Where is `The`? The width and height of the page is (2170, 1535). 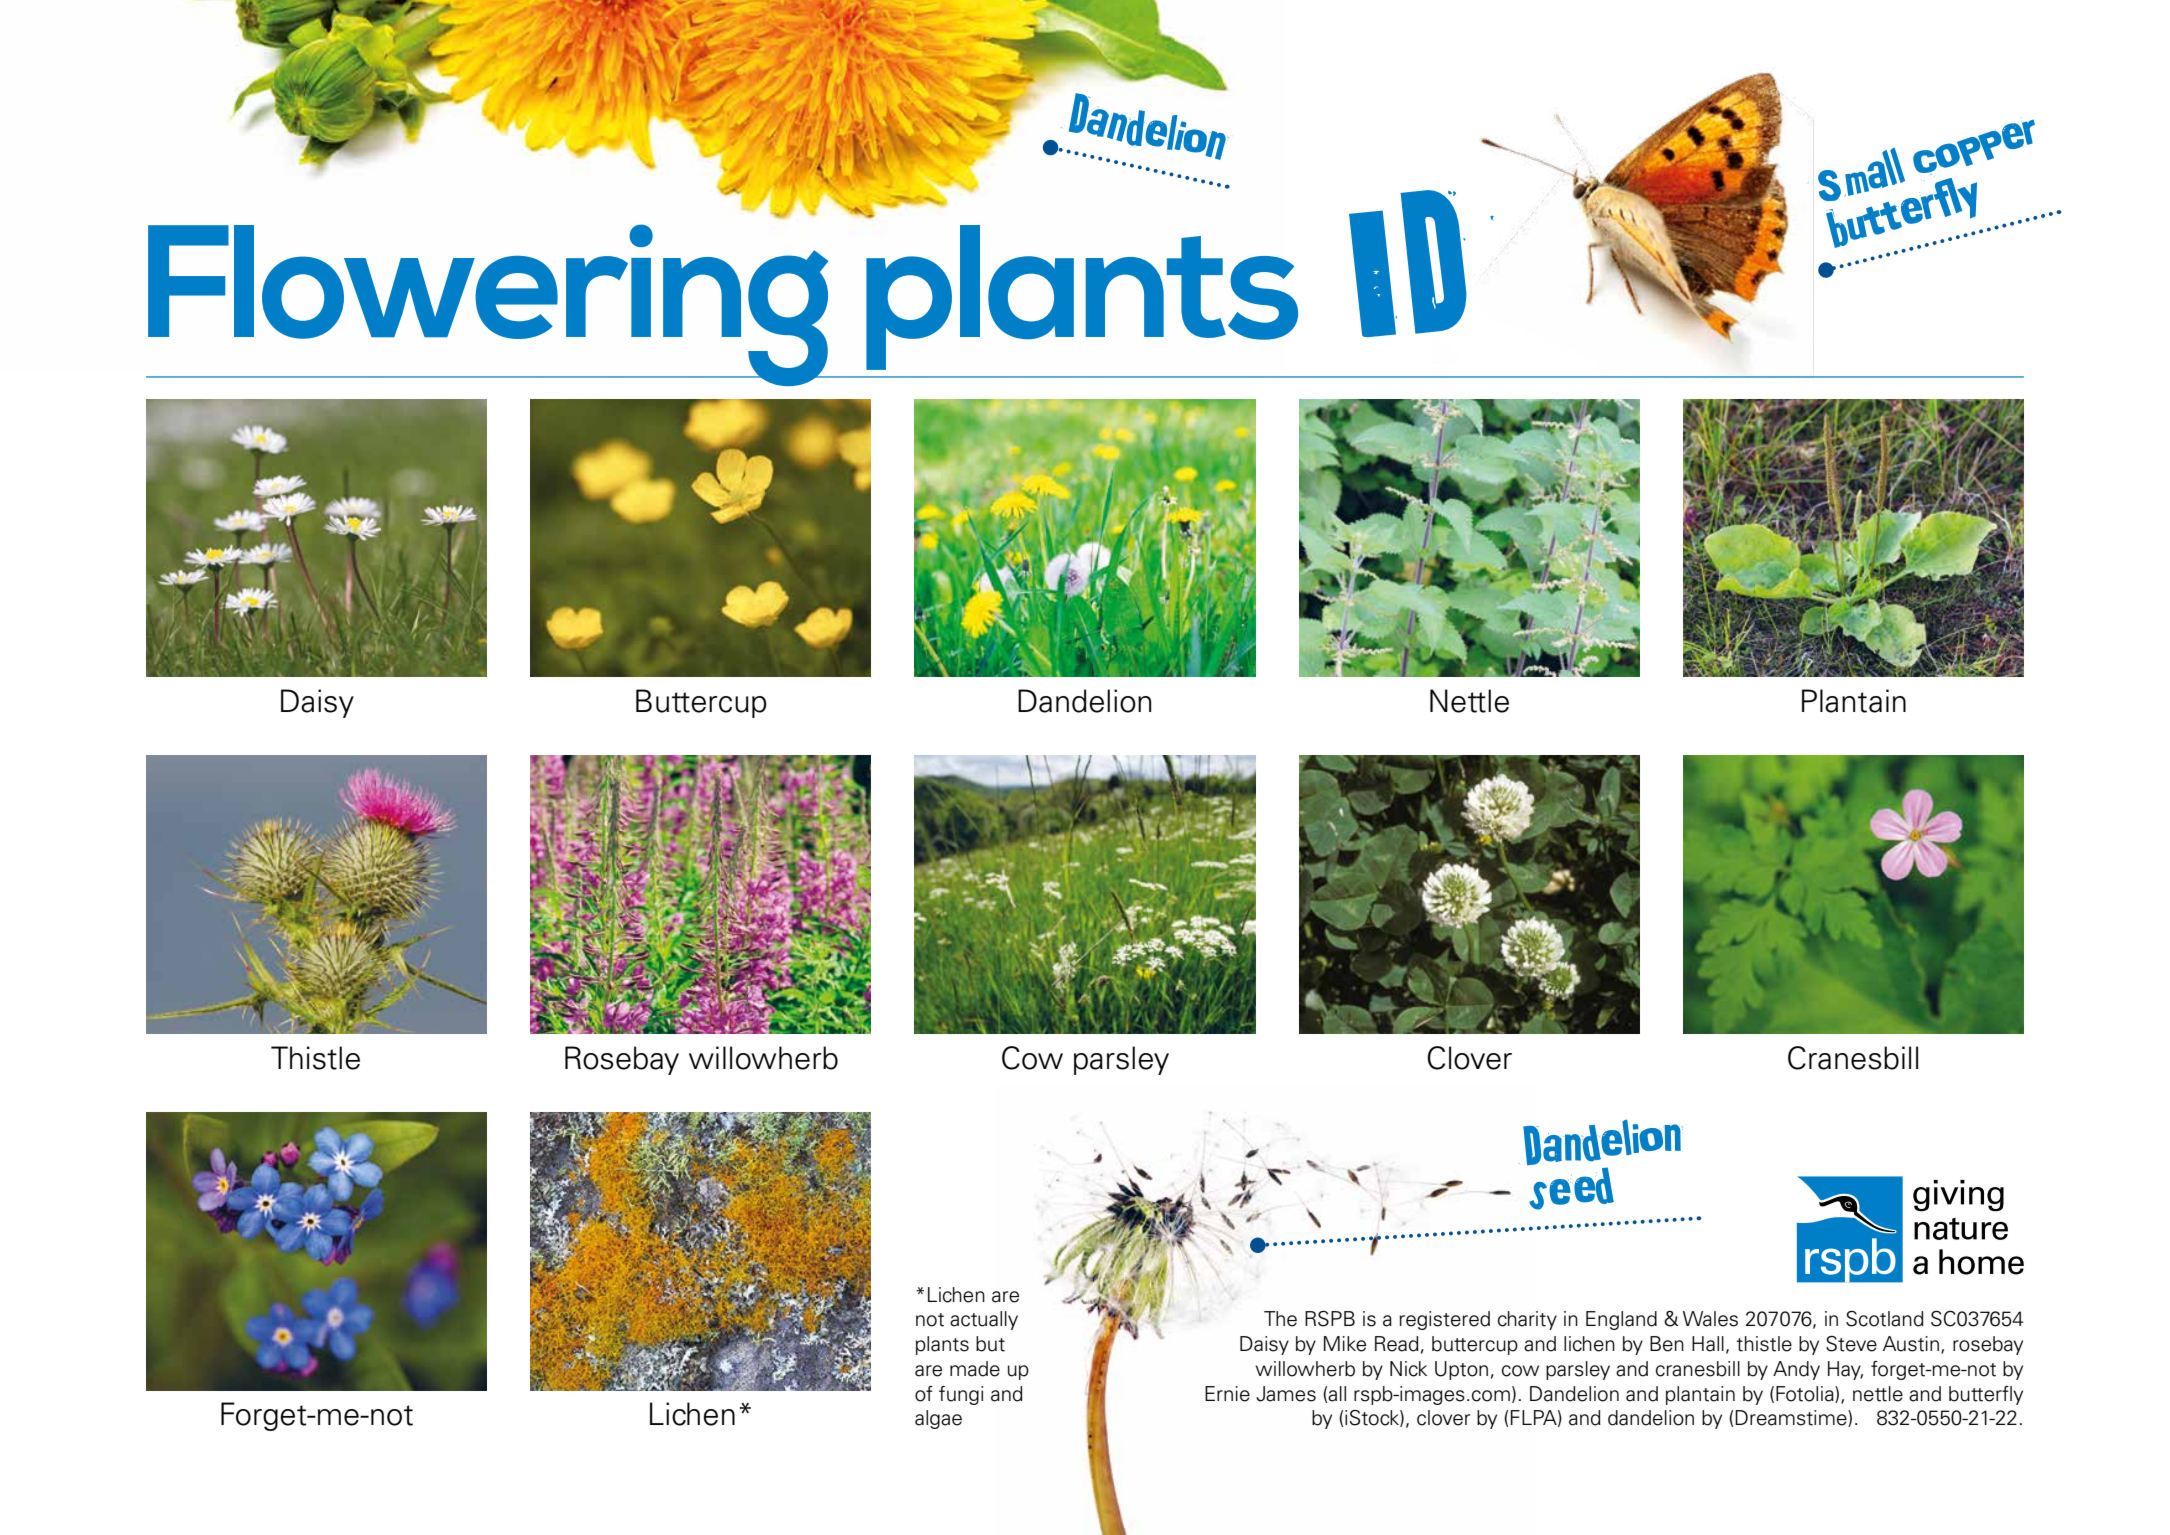
The is located at coordinates (1280, 1319).
